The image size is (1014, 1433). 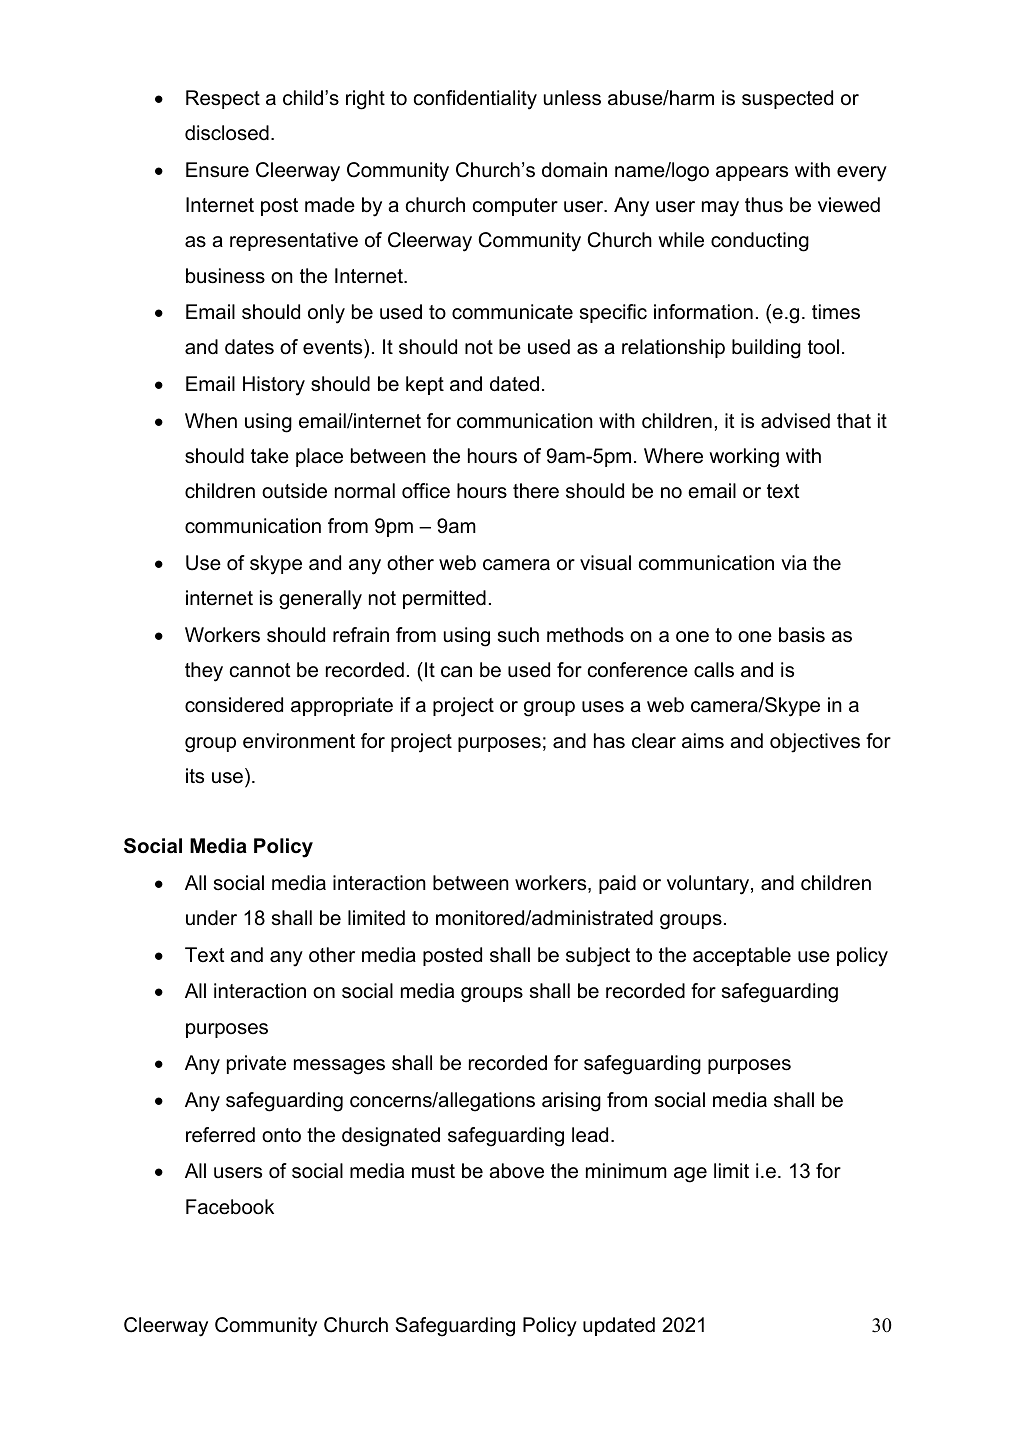 What do you see at coordinates (294, 491) in the page?
I see `outside` at bounding box center [294, 491].
